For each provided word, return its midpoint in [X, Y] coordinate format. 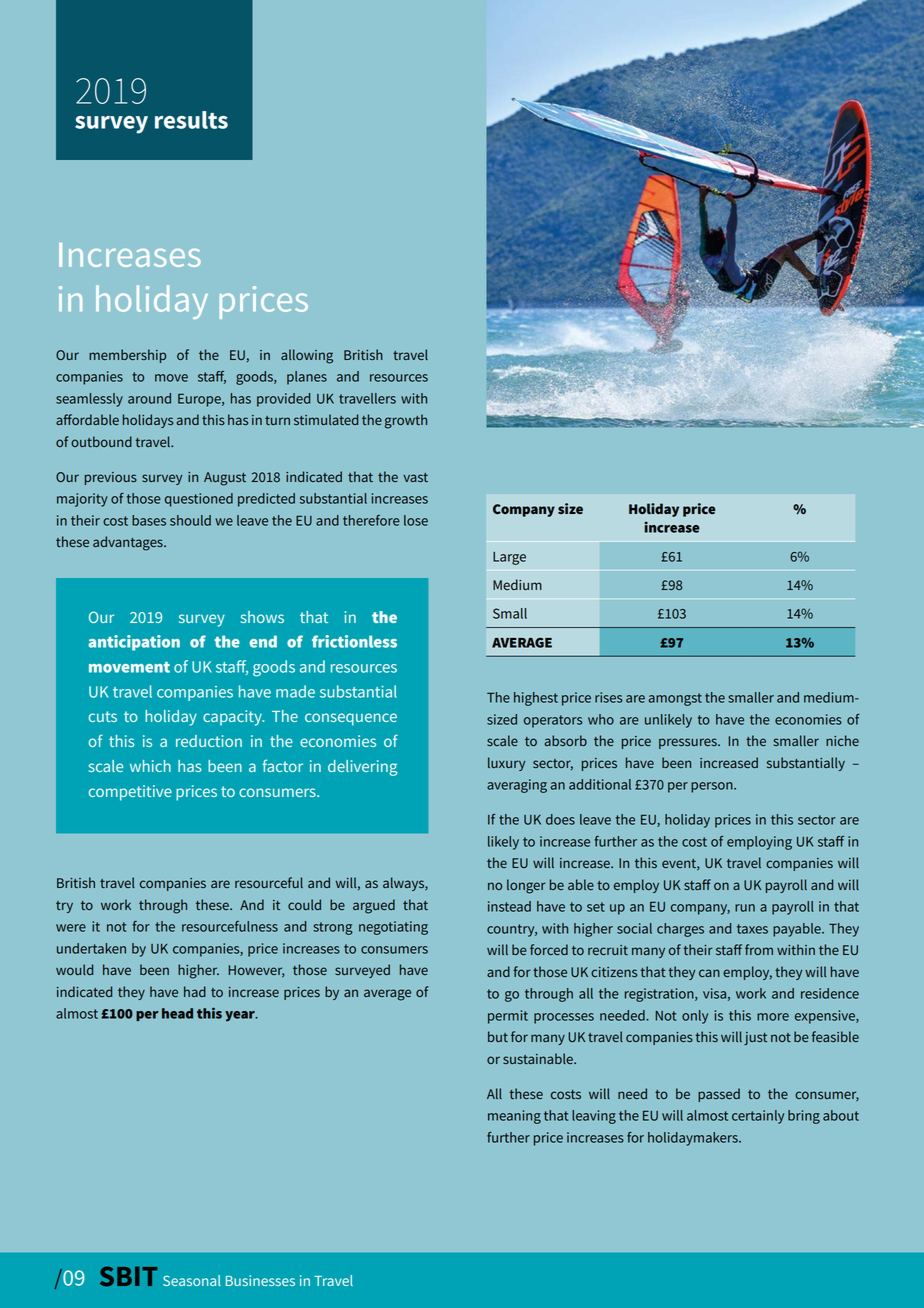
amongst [675, 699]
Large [509, 558]
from [759, 949]
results [191, 120]
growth [406, 421]
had [195, 991]
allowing [307, 356]
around [149, 398]
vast [415, 477]
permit [508, 1017]
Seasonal [192, 1280]
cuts [103, 716]
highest [536, 699]
